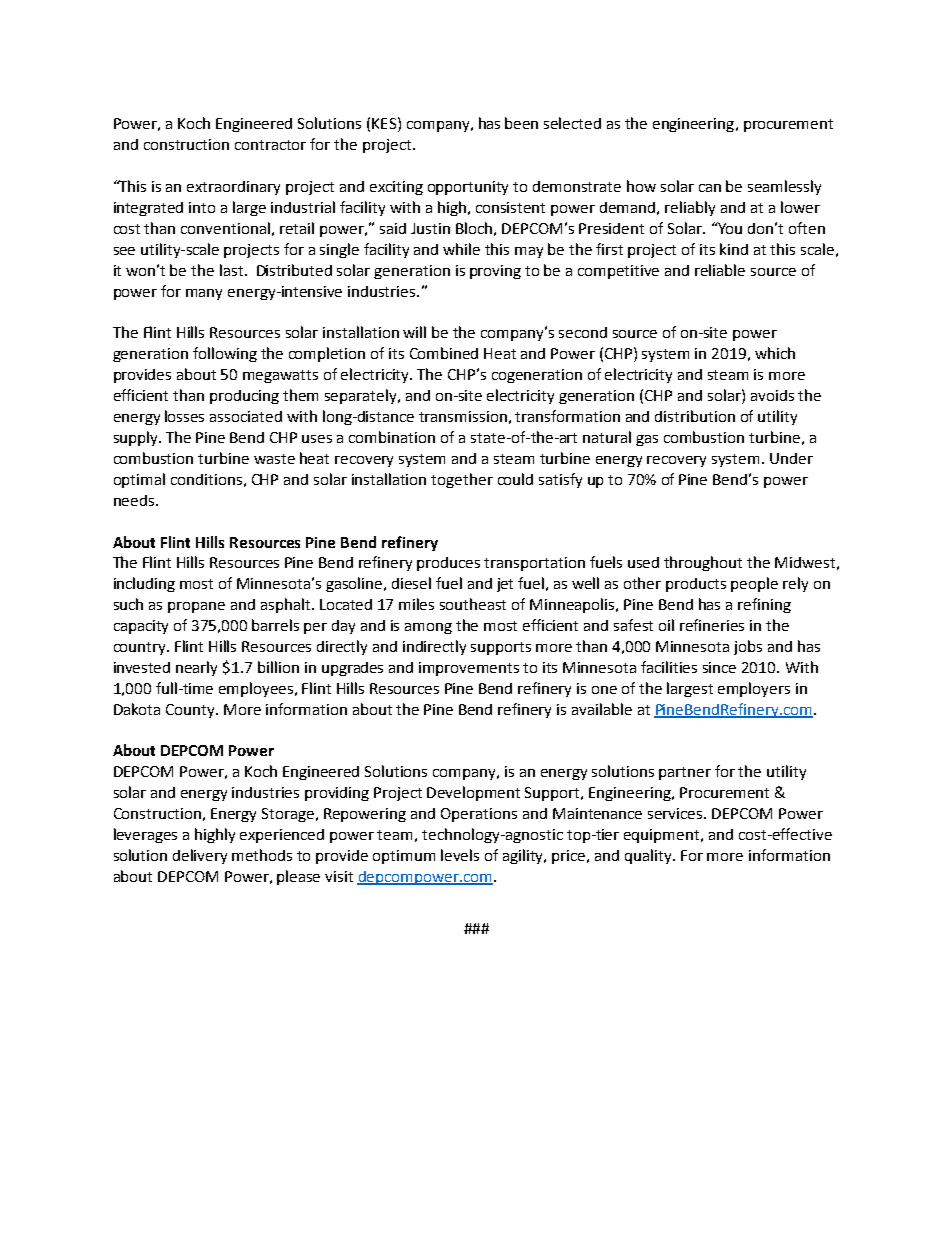  Describe the element at coordinates (772, 395) in the screenshot. I see `avoids` at that location.
